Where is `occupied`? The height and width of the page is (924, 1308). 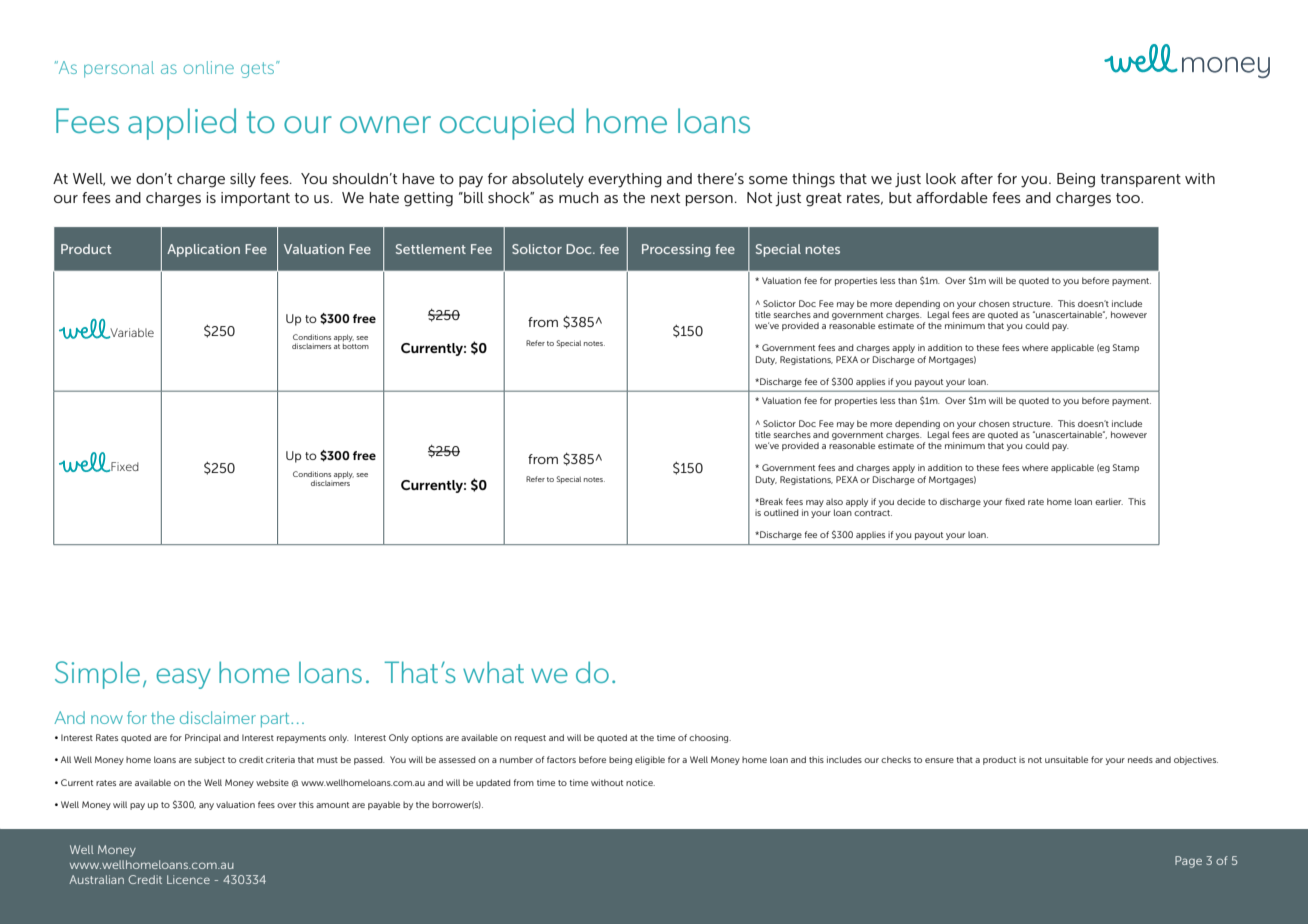 occupied is located at coordinates (507, 124).
